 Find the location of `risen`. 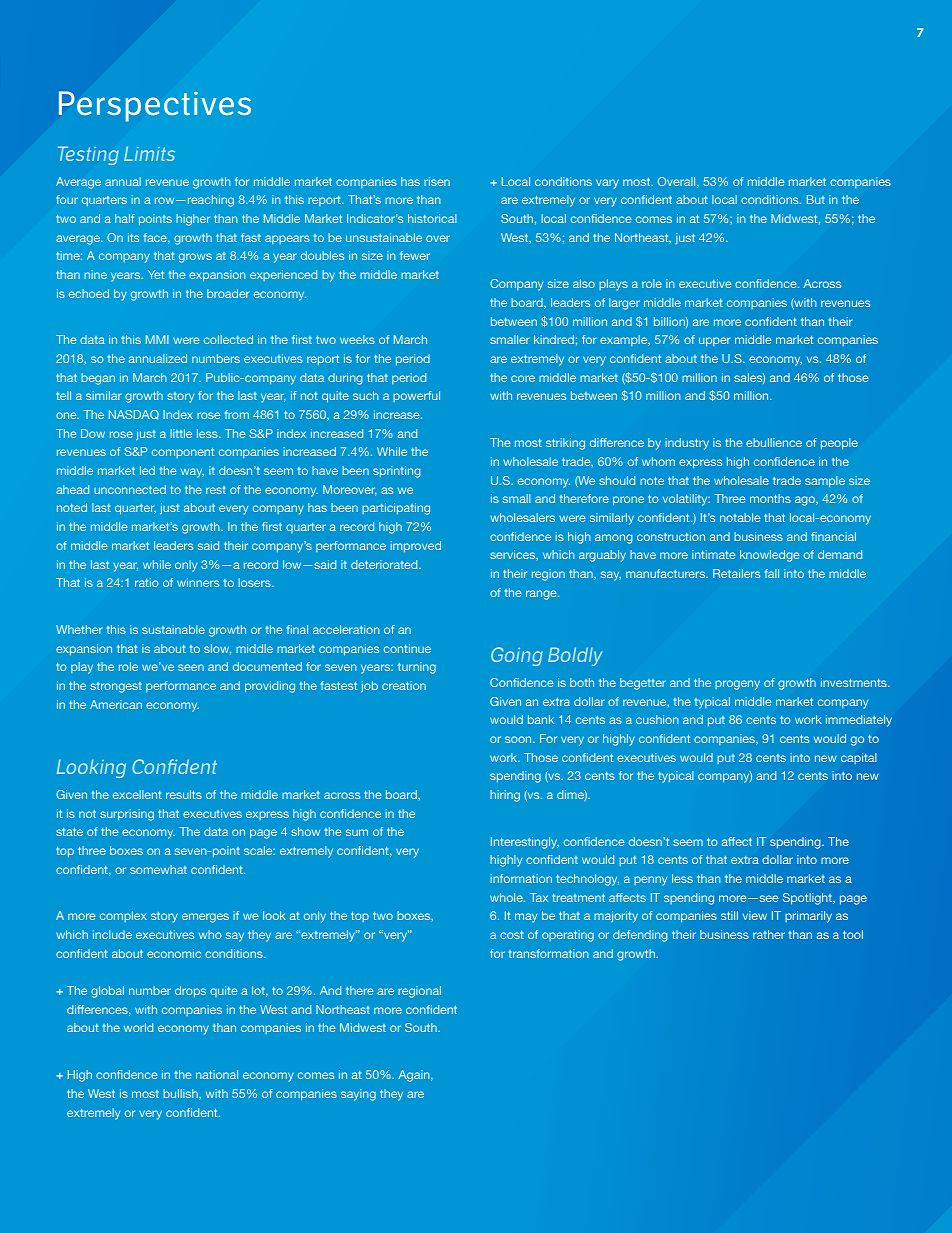

risen is located at coordinates (437, 181).
